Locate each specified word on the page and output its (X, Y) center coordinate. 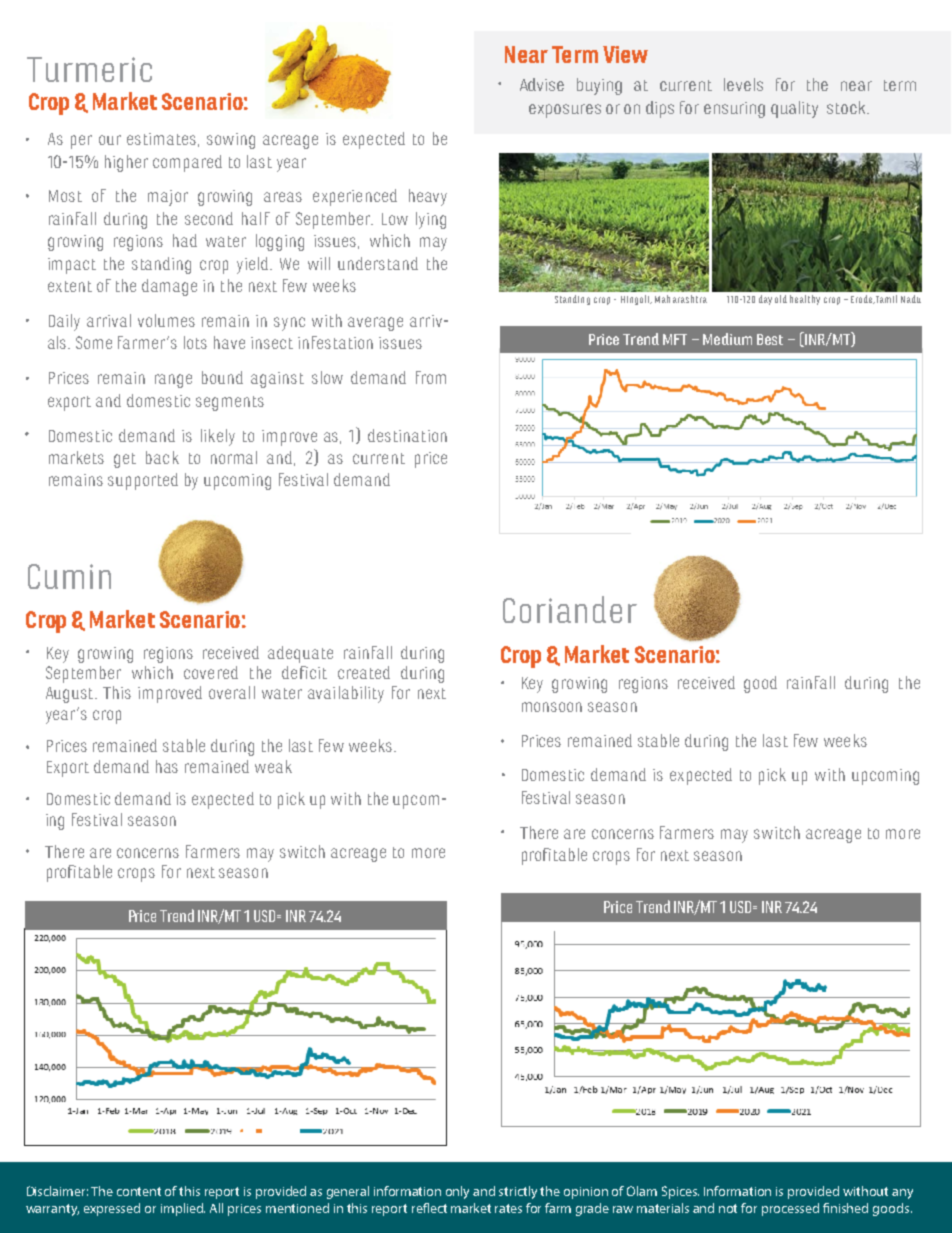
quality (794, 109)
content (139, 1191)
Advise (542, 84)
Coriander (570, 609)
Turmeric (89, 69)
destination (407, 435)
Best (770, 339)
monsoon (552, 707)
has (167, 766)
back (162, 457)
